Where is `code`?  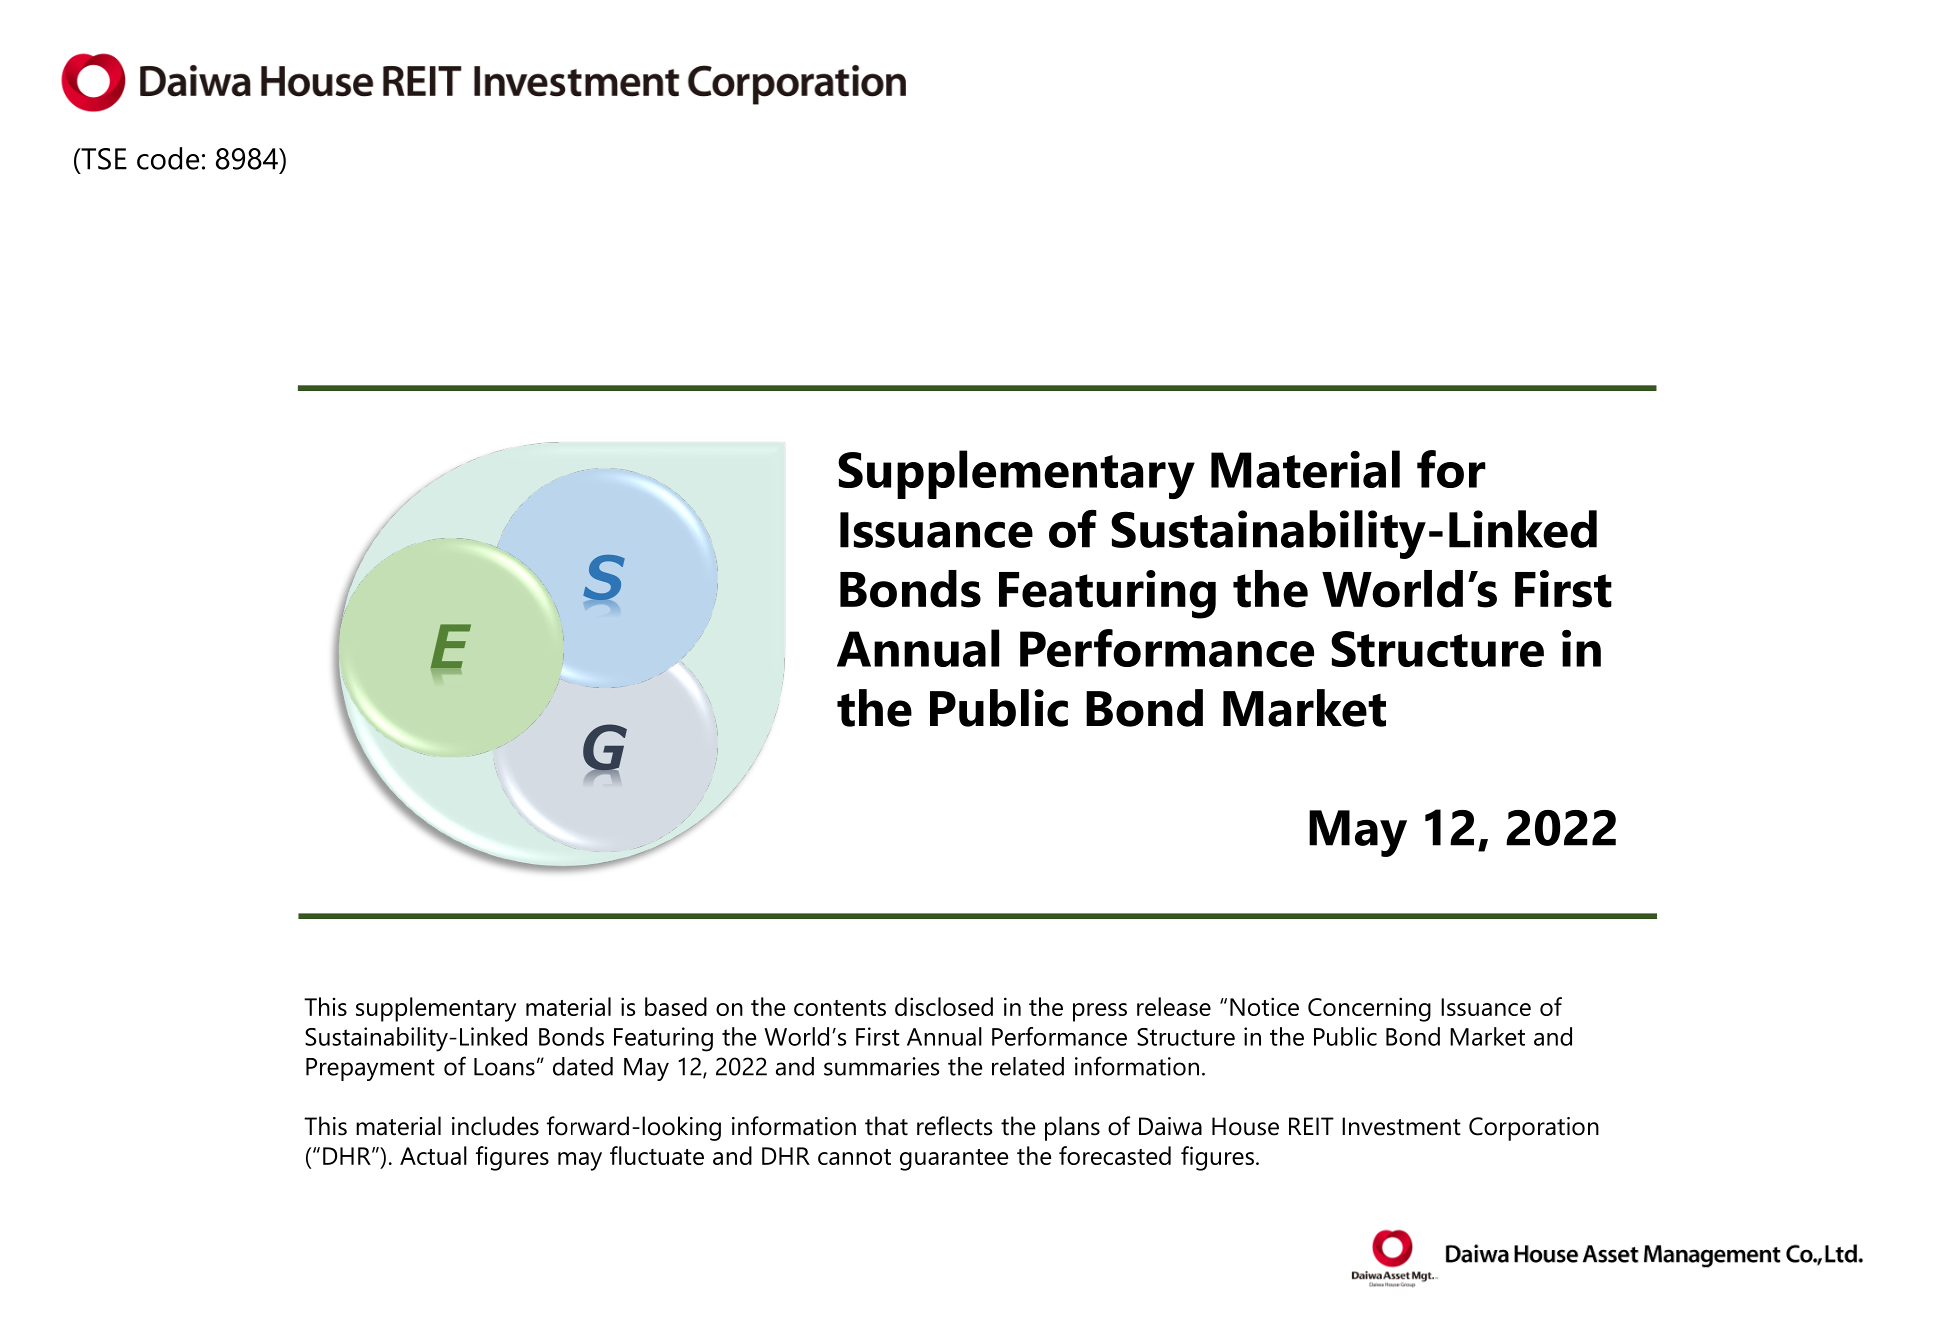 code is located at coordinates (168, 158).
